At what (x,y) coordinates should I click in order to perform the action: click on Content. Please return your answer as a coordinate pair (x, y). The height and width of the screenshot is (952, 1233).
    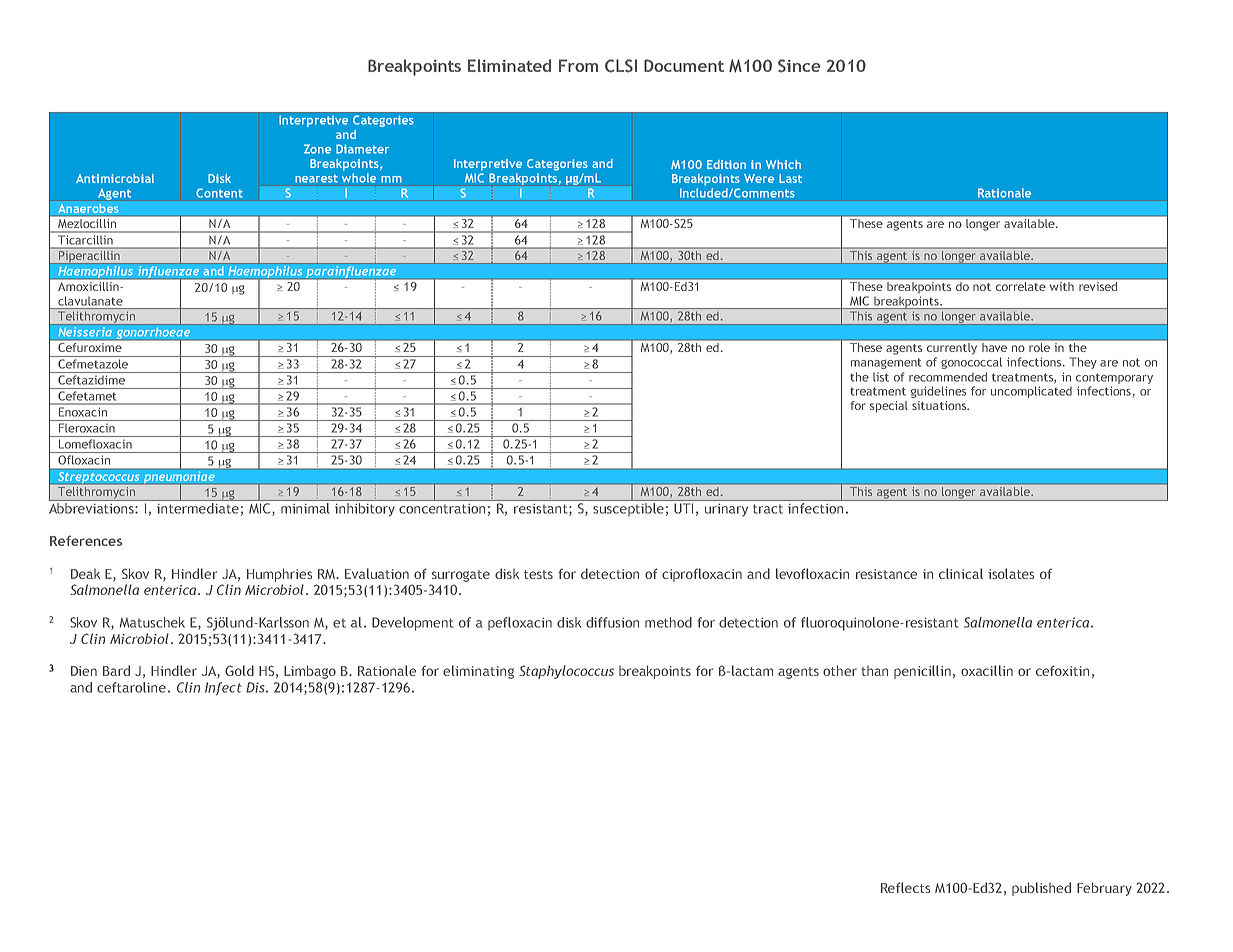
    Looking at the image, I should click on (219, 193).
